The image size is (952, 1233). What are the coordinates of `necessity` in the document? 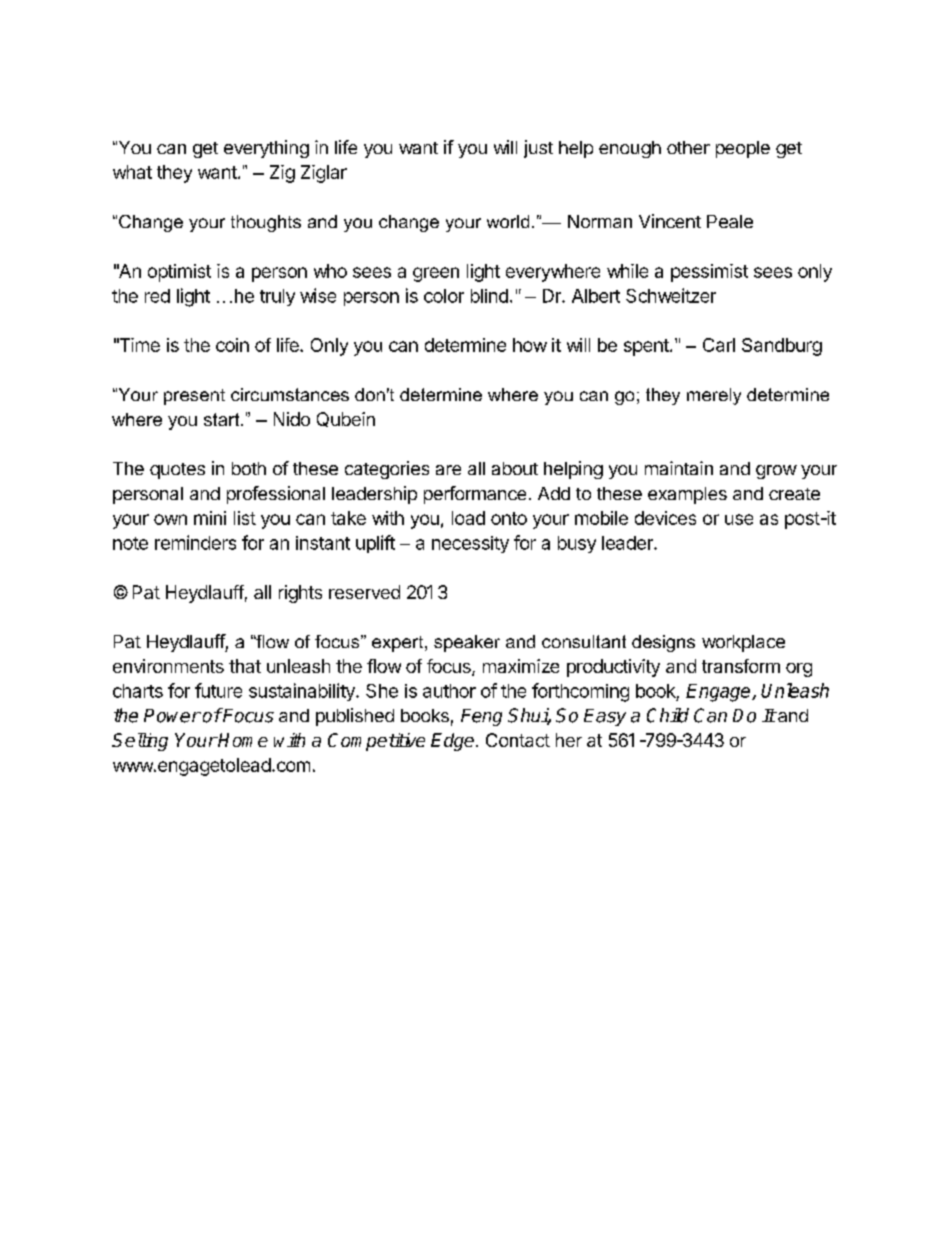 It's located at (470, 544).
